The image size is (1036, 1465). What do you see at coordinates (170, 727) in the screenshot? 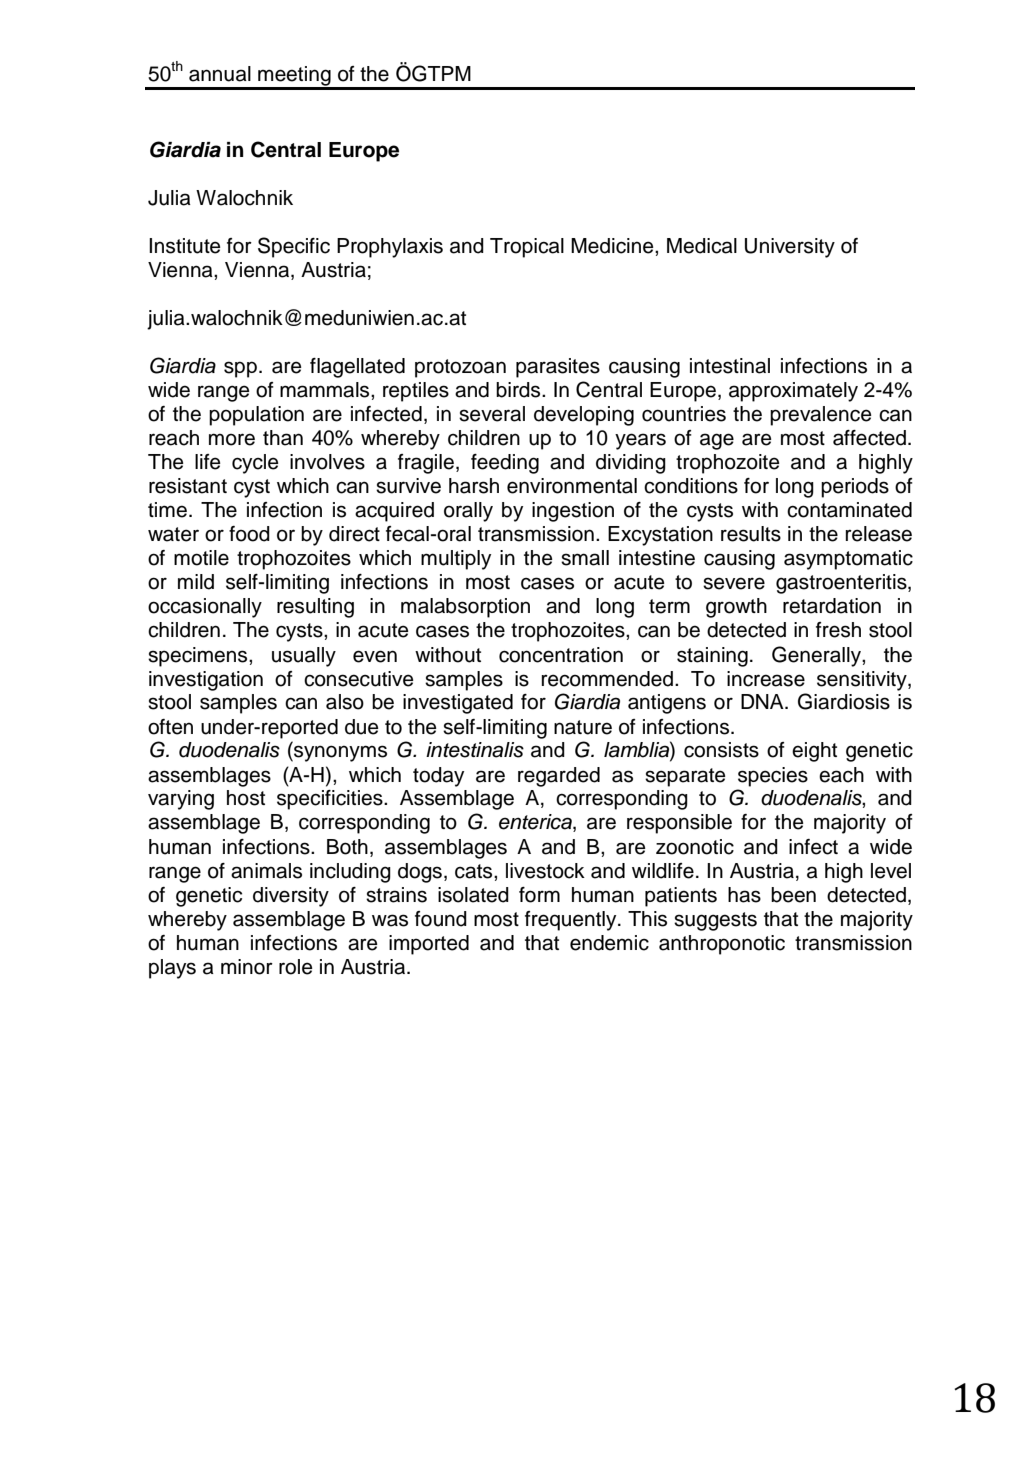
I see `often` at bounding box center [170, 727].
